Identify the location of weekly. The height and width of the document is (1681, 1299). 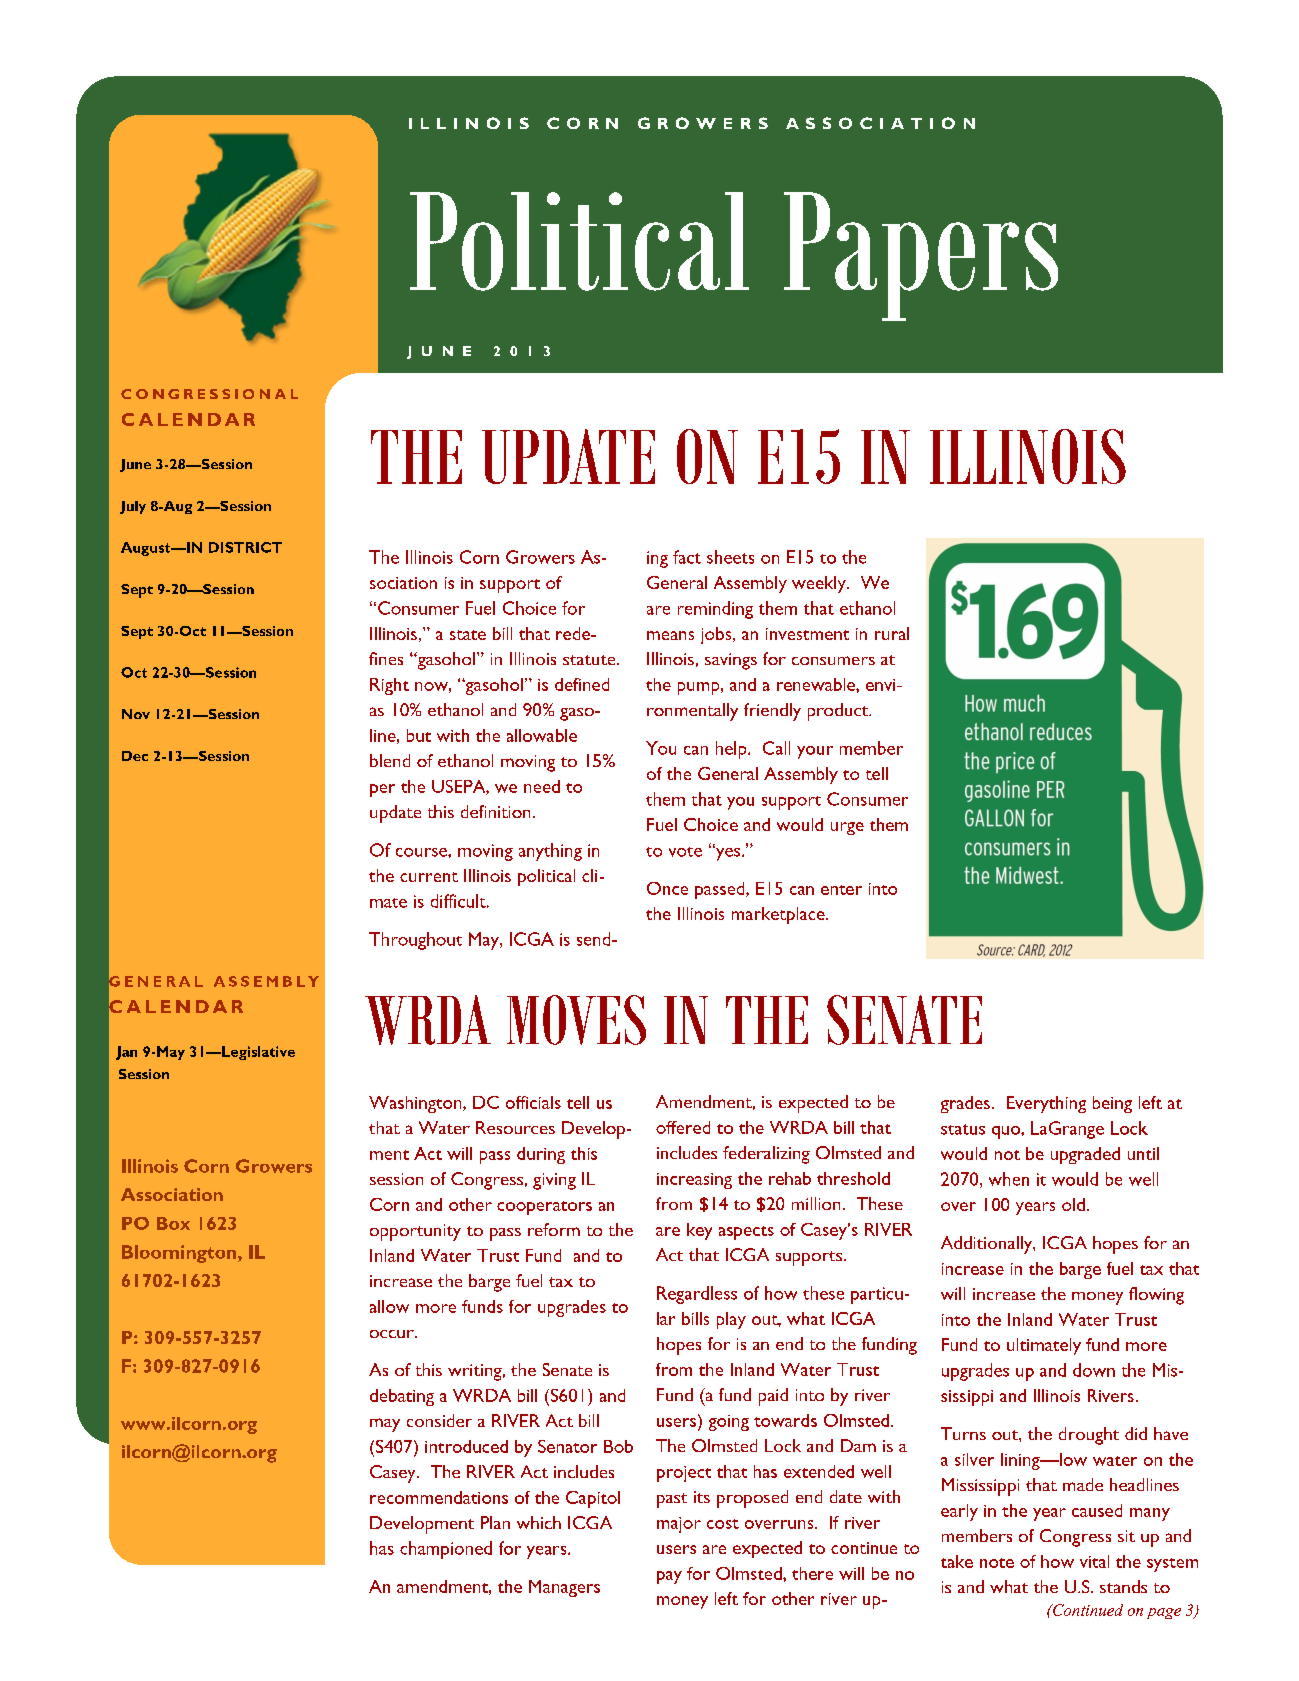
(820, 584).
